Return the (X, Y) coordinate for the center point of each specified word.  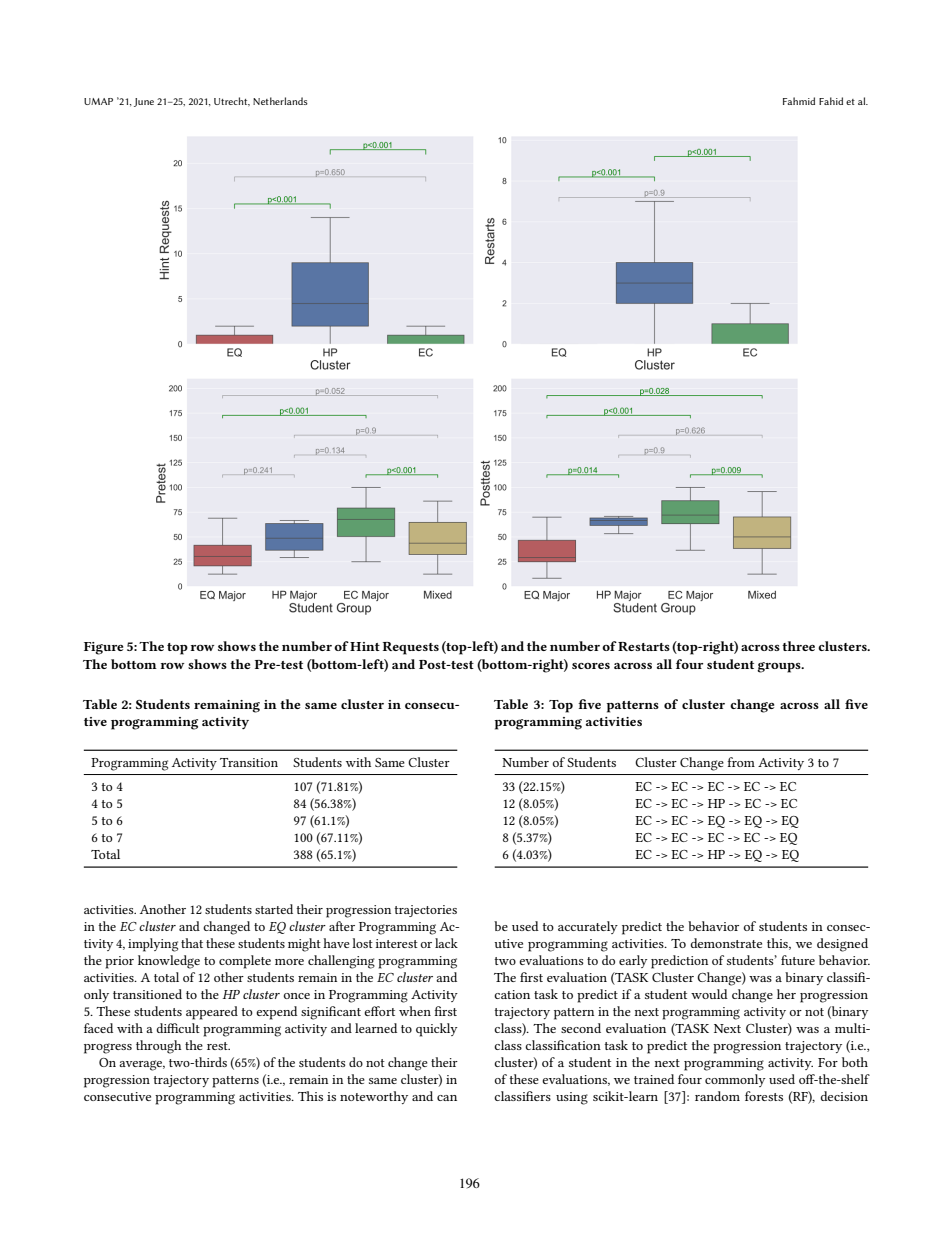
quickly (437, 1030)
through (158, 1047)
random (717, 1096)
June (144, 102)
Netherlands (280, 101)
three (798, 646)
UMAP (98, 101)
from (741, 762)
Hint (365, 646)
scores (591, 666)
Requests (411, 648)
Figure (103, 648)
